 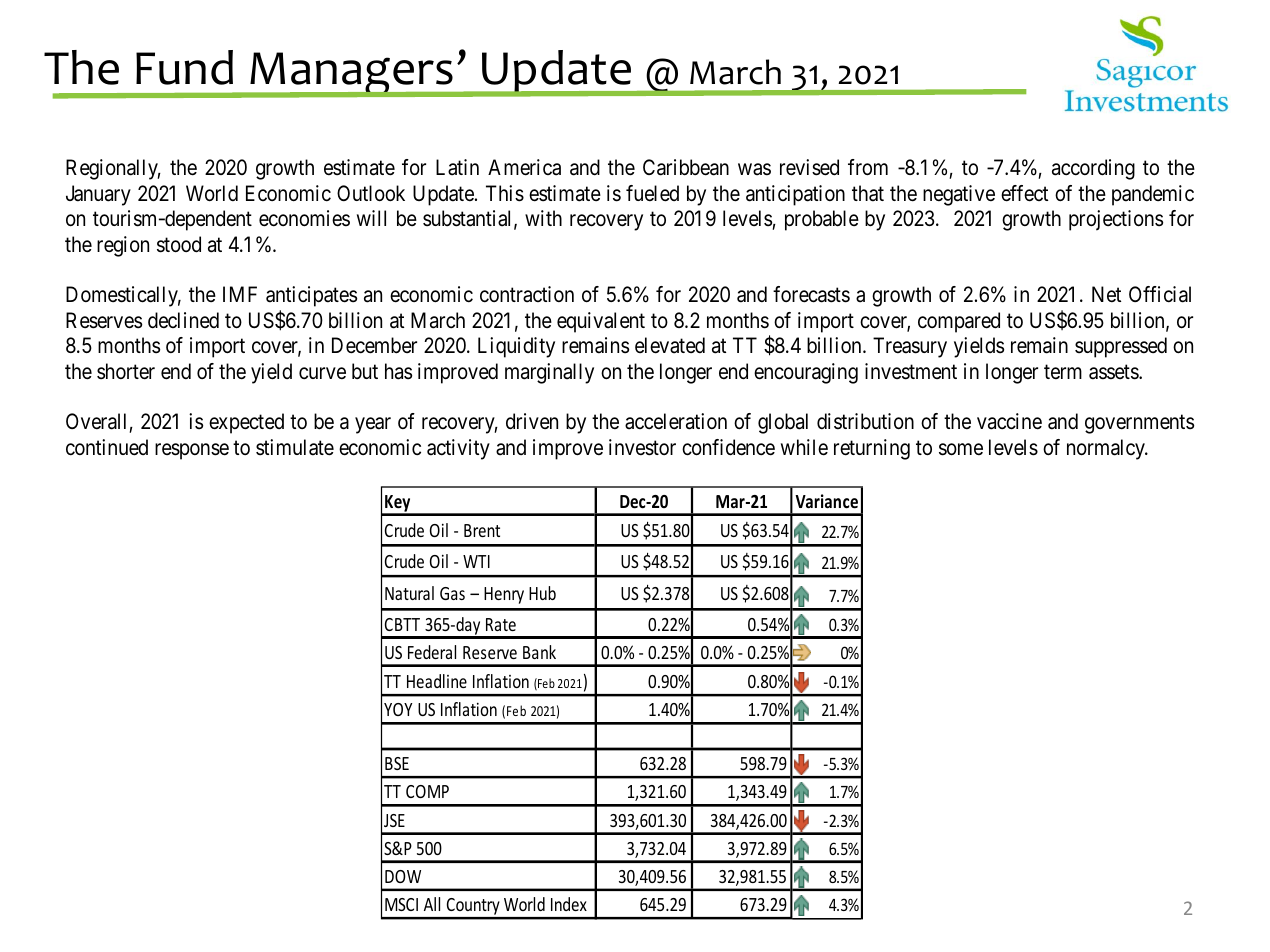 I want to click on DOW, so click(x=403, y=876).
